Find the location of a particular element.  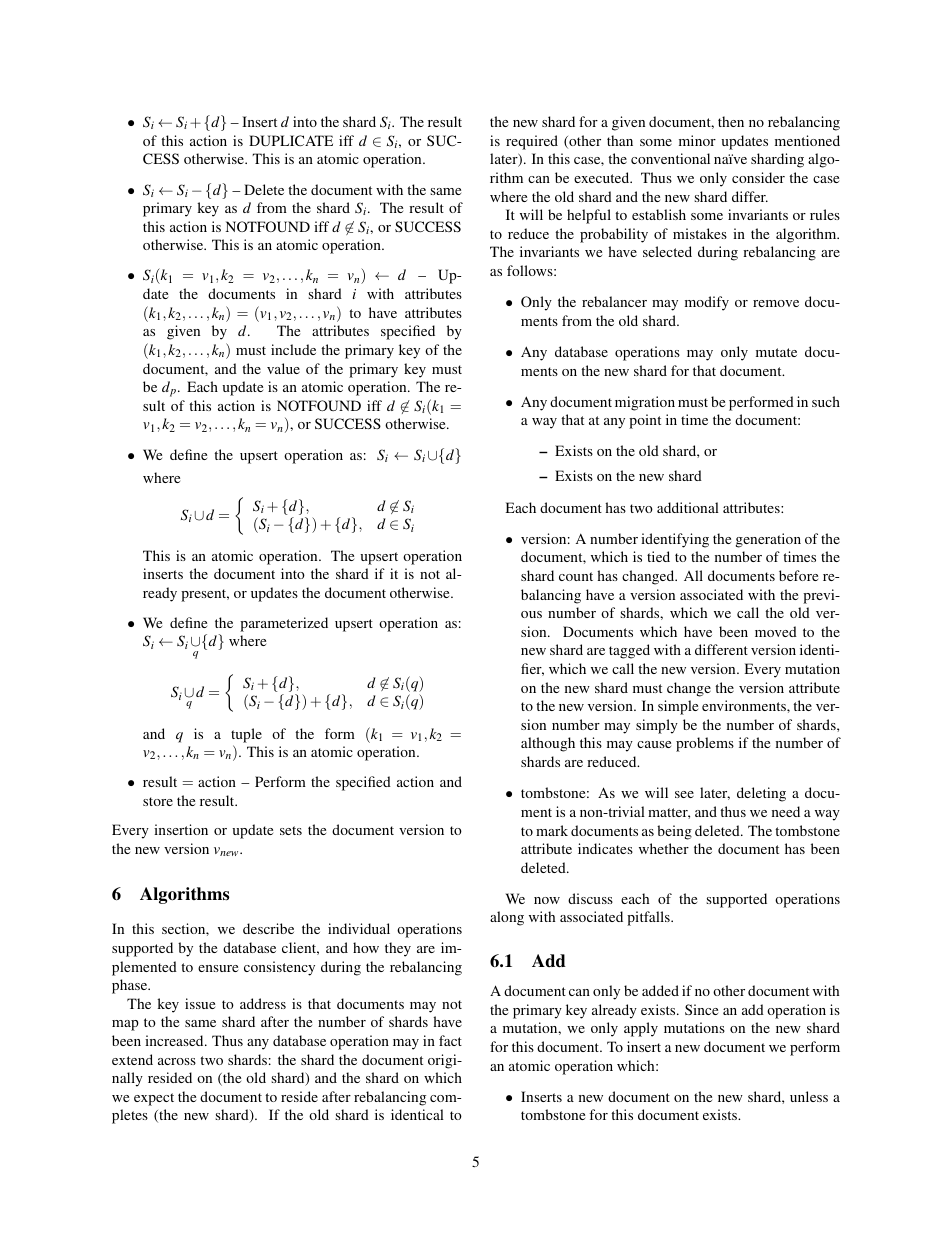

DUPLICATE is located at coordinates (291, 140).
